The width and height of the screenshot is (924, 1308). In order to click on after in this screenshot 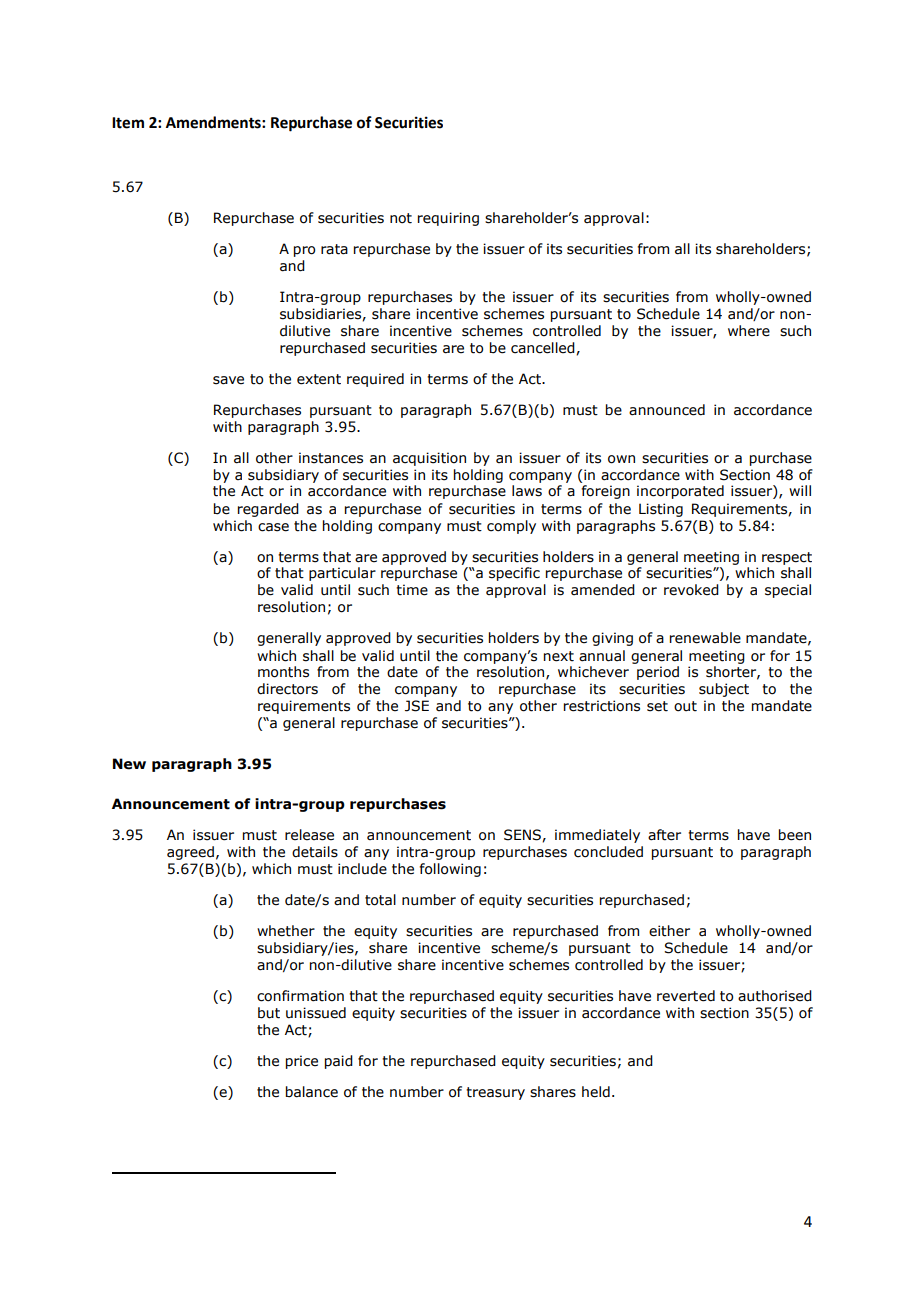, I will do `click(664, 835)`.
